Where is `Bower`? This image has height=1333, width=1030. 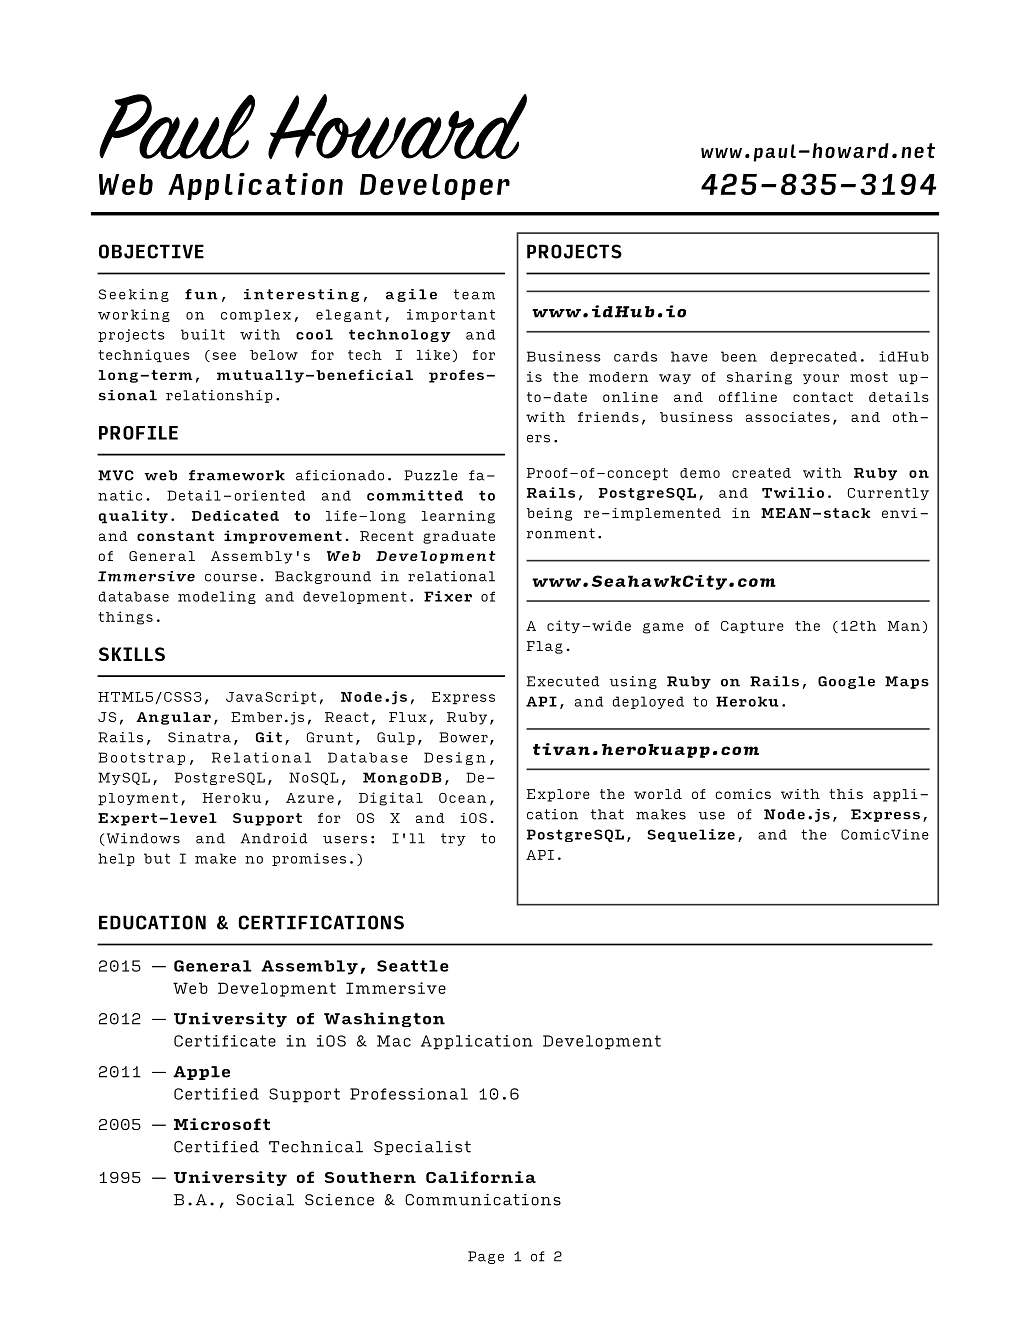 Bower is located at coordinates (463, 737).
